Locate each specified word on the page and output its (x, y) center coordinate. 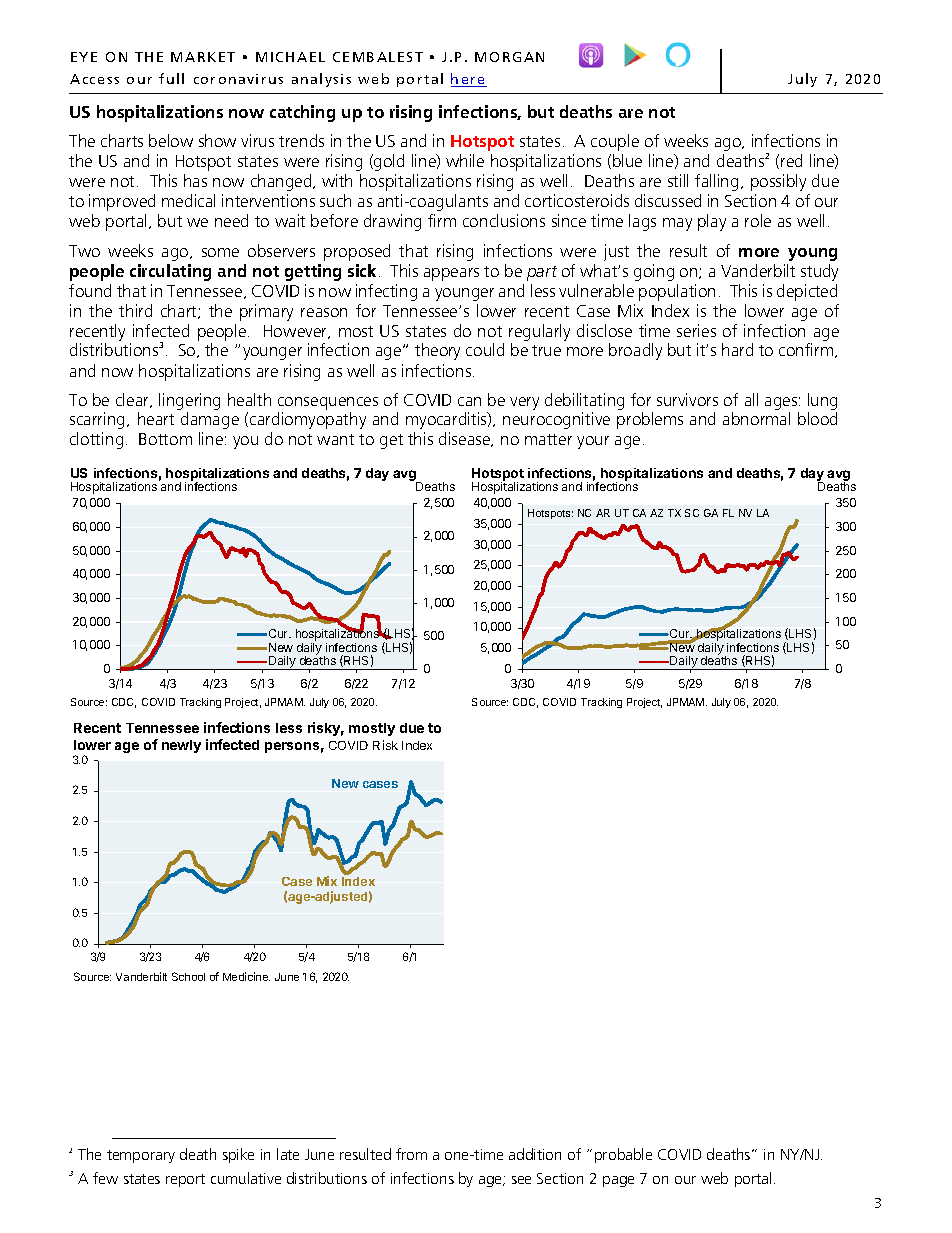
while (465, 160)
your (593, 442)
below (171, 140)
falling (716, 182)
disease (466, 439)
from (411, 1154)
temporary (141, 1156)
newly (181, 746)
